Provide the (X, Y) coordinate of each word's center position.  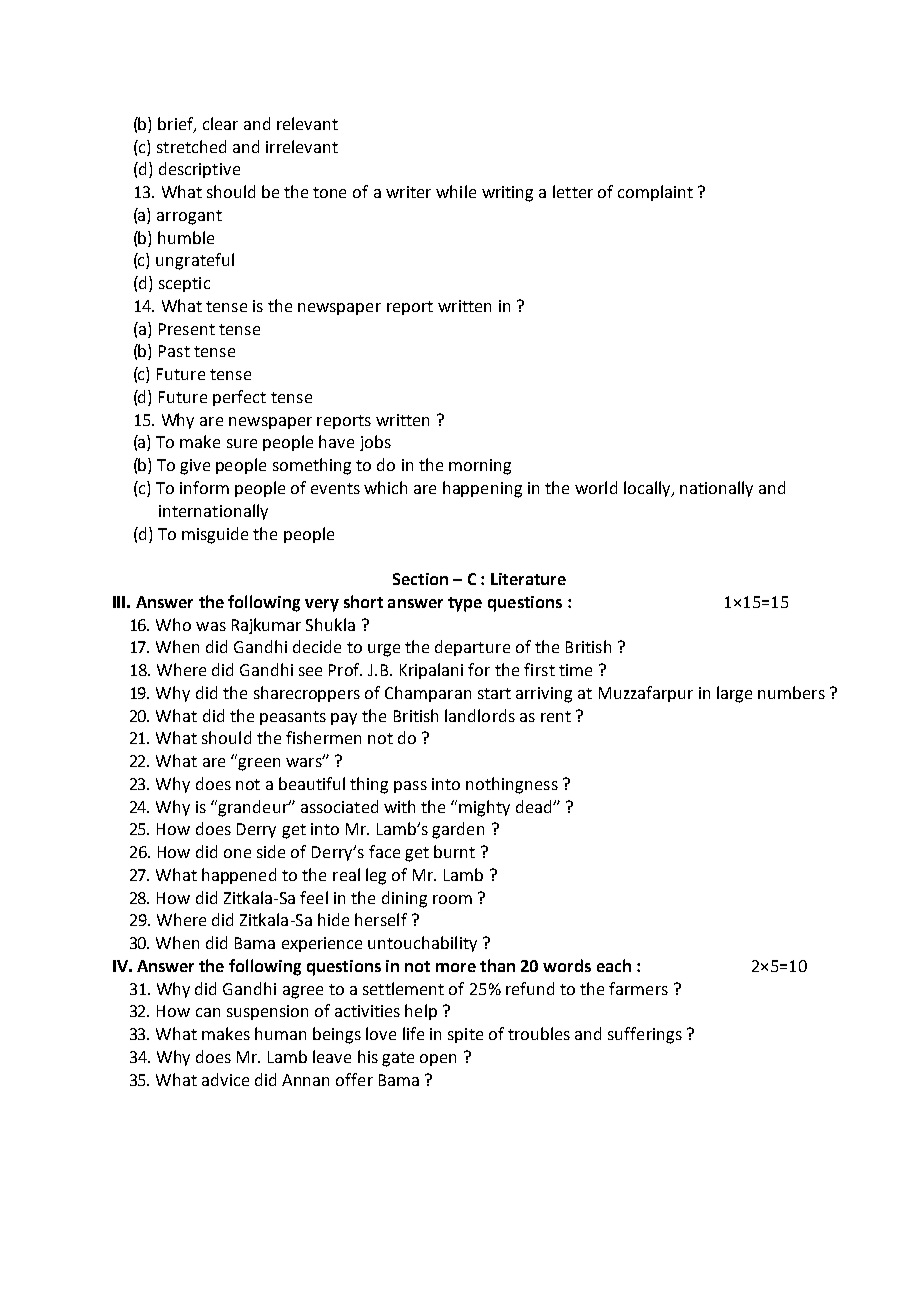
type (465, 604)
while (456, 191)
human (280, 1033)
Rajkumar (266, 626)
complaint (655, 193)
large (734, 694)
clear (220, 123)
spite (465, 1035)
